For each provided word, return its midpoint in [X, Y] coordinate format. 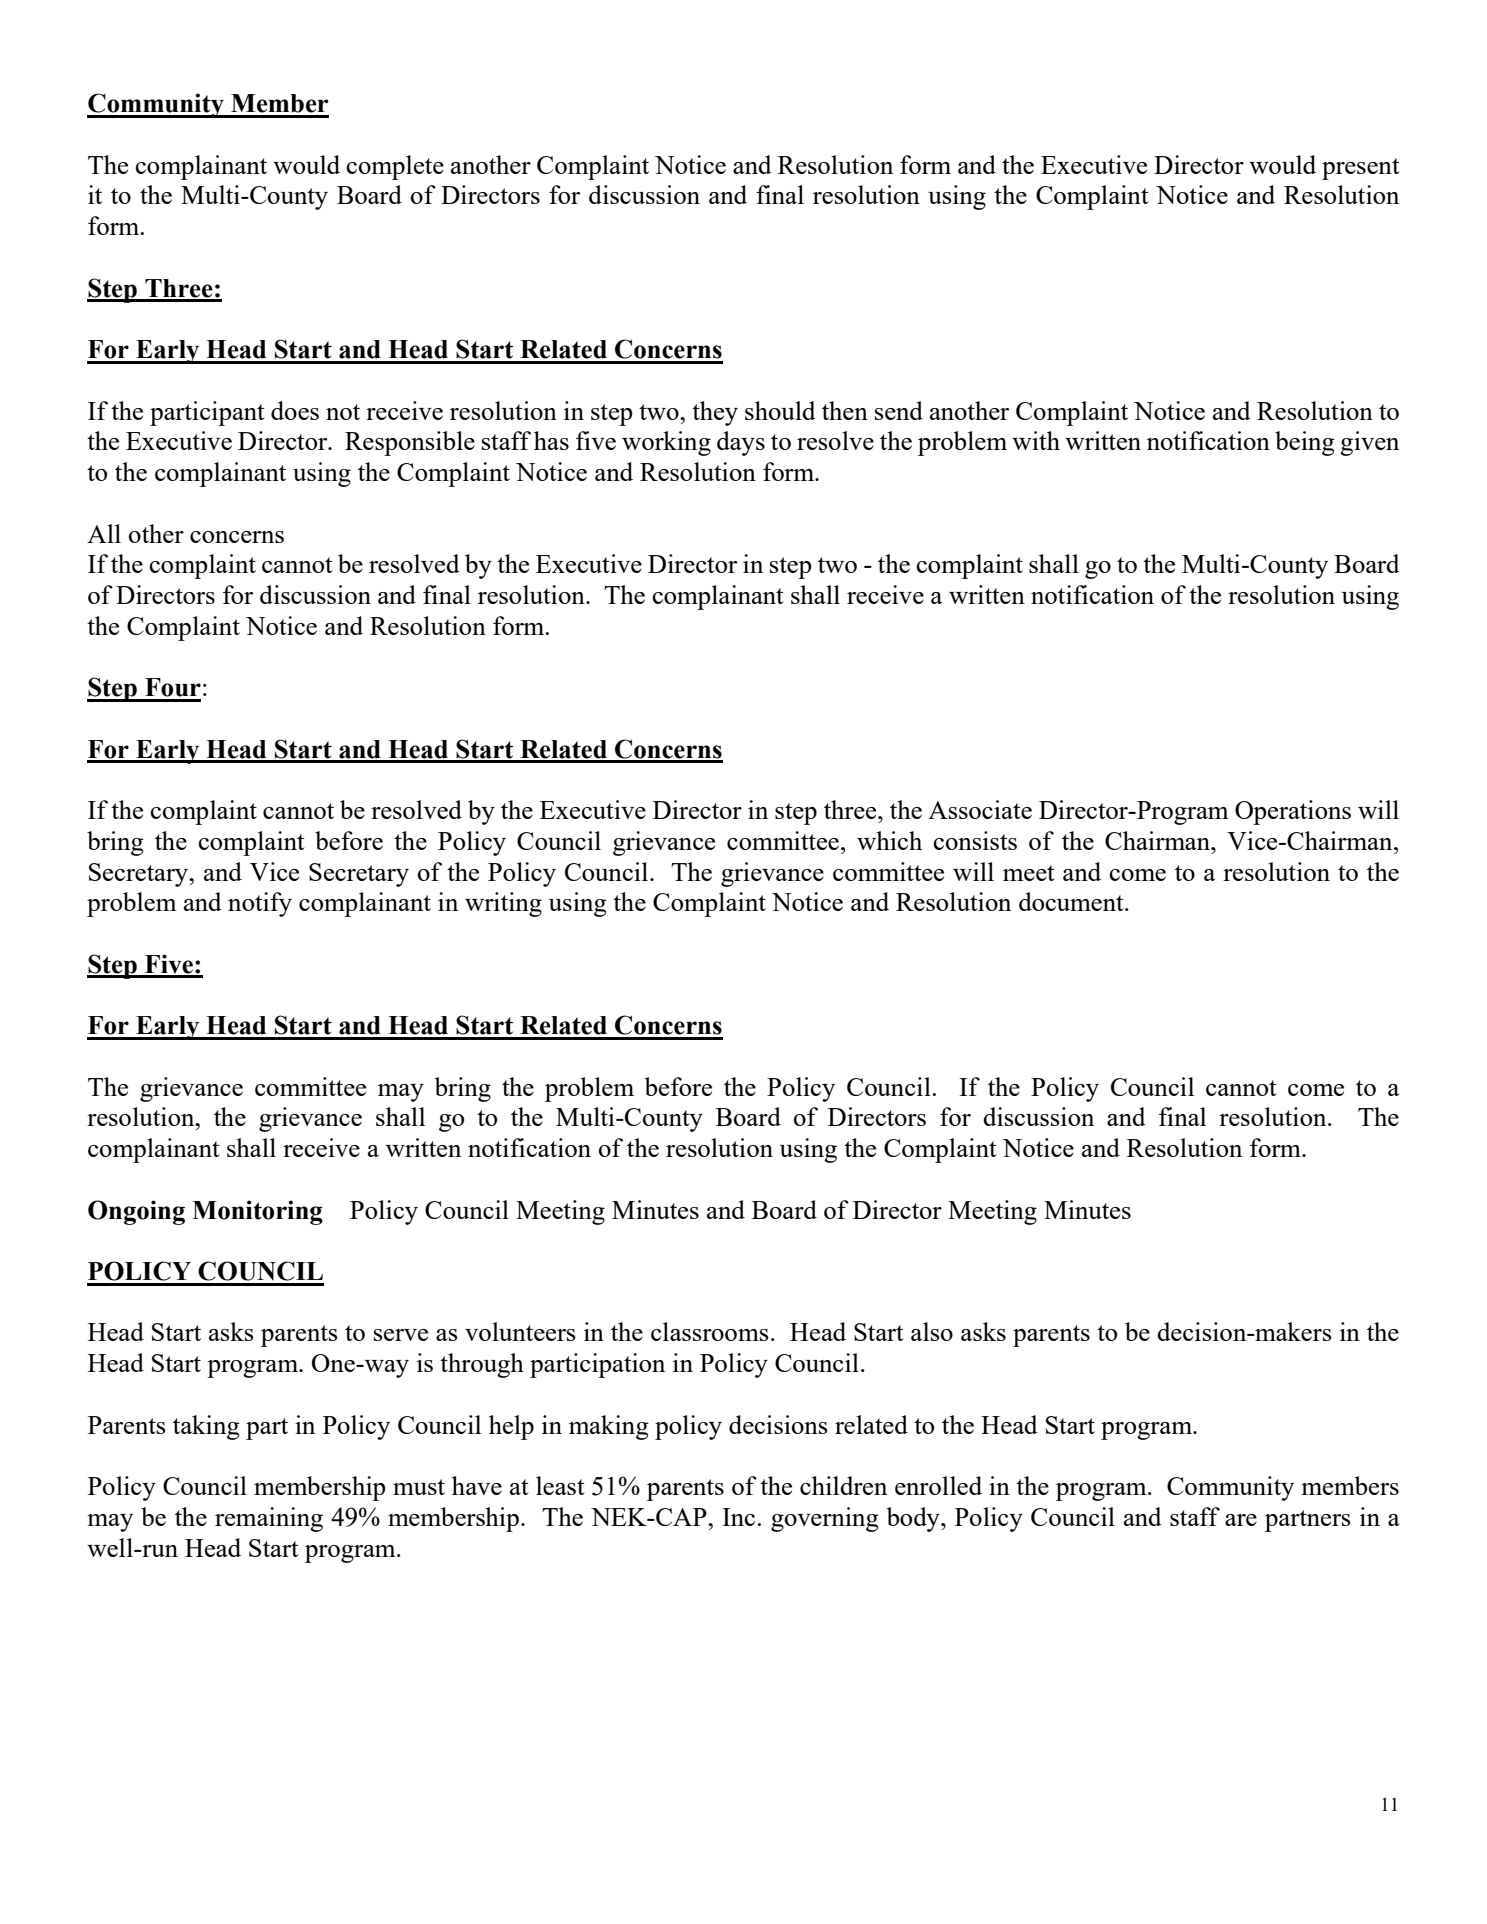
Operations [1293, 812]
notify [260, 904]
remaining [269, 1519]
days [741, 443]
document [1072, 901]
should [780, 410]
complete [395, 167]
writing [503, 904]
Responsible [410, 443]
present [1361, 169]
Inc [740, 1517]
